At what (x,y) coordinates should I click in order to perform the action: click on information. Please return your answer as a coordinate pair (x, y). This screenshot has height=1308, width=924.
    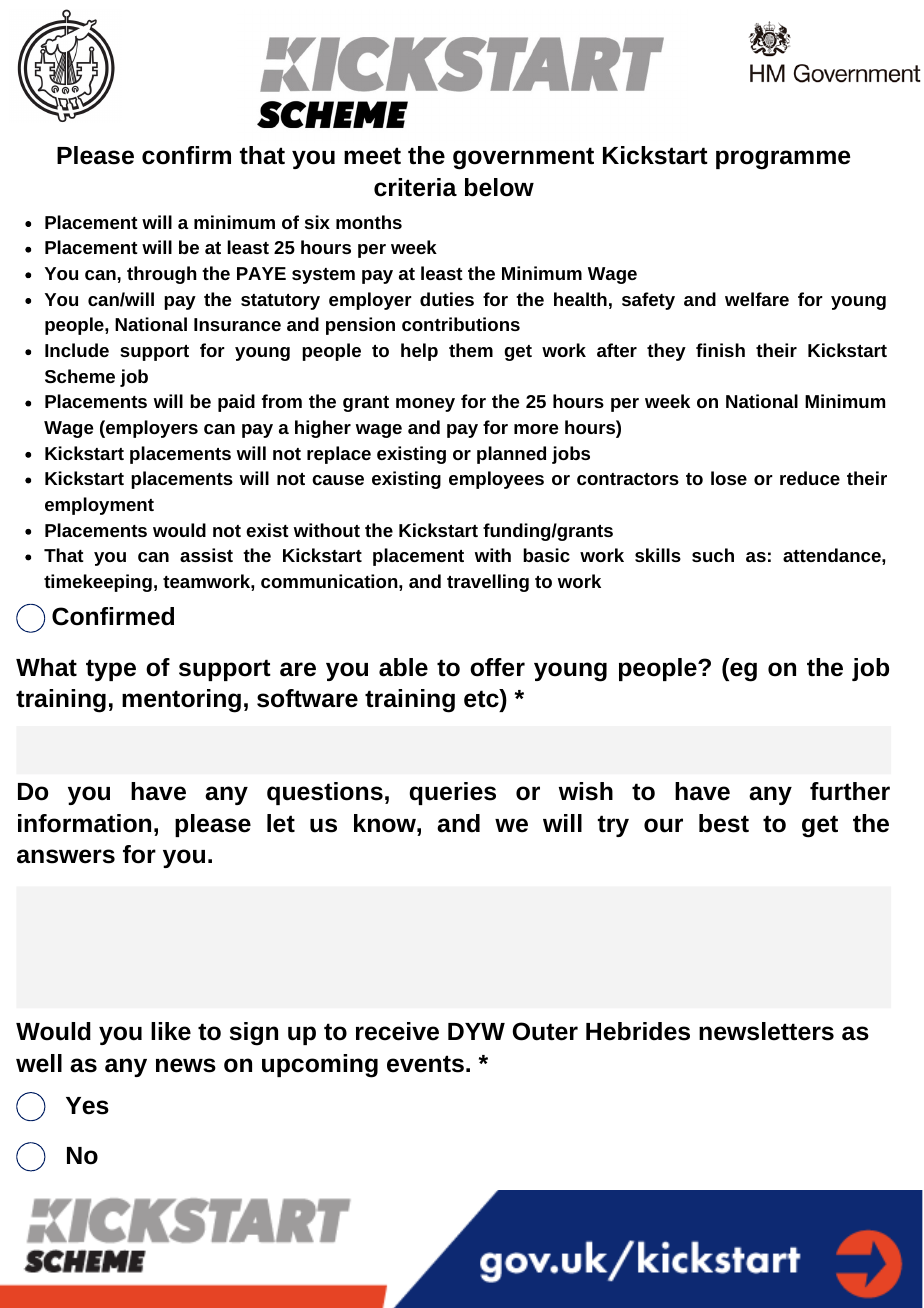
    Looking at the image, I should click on (84, 823).
